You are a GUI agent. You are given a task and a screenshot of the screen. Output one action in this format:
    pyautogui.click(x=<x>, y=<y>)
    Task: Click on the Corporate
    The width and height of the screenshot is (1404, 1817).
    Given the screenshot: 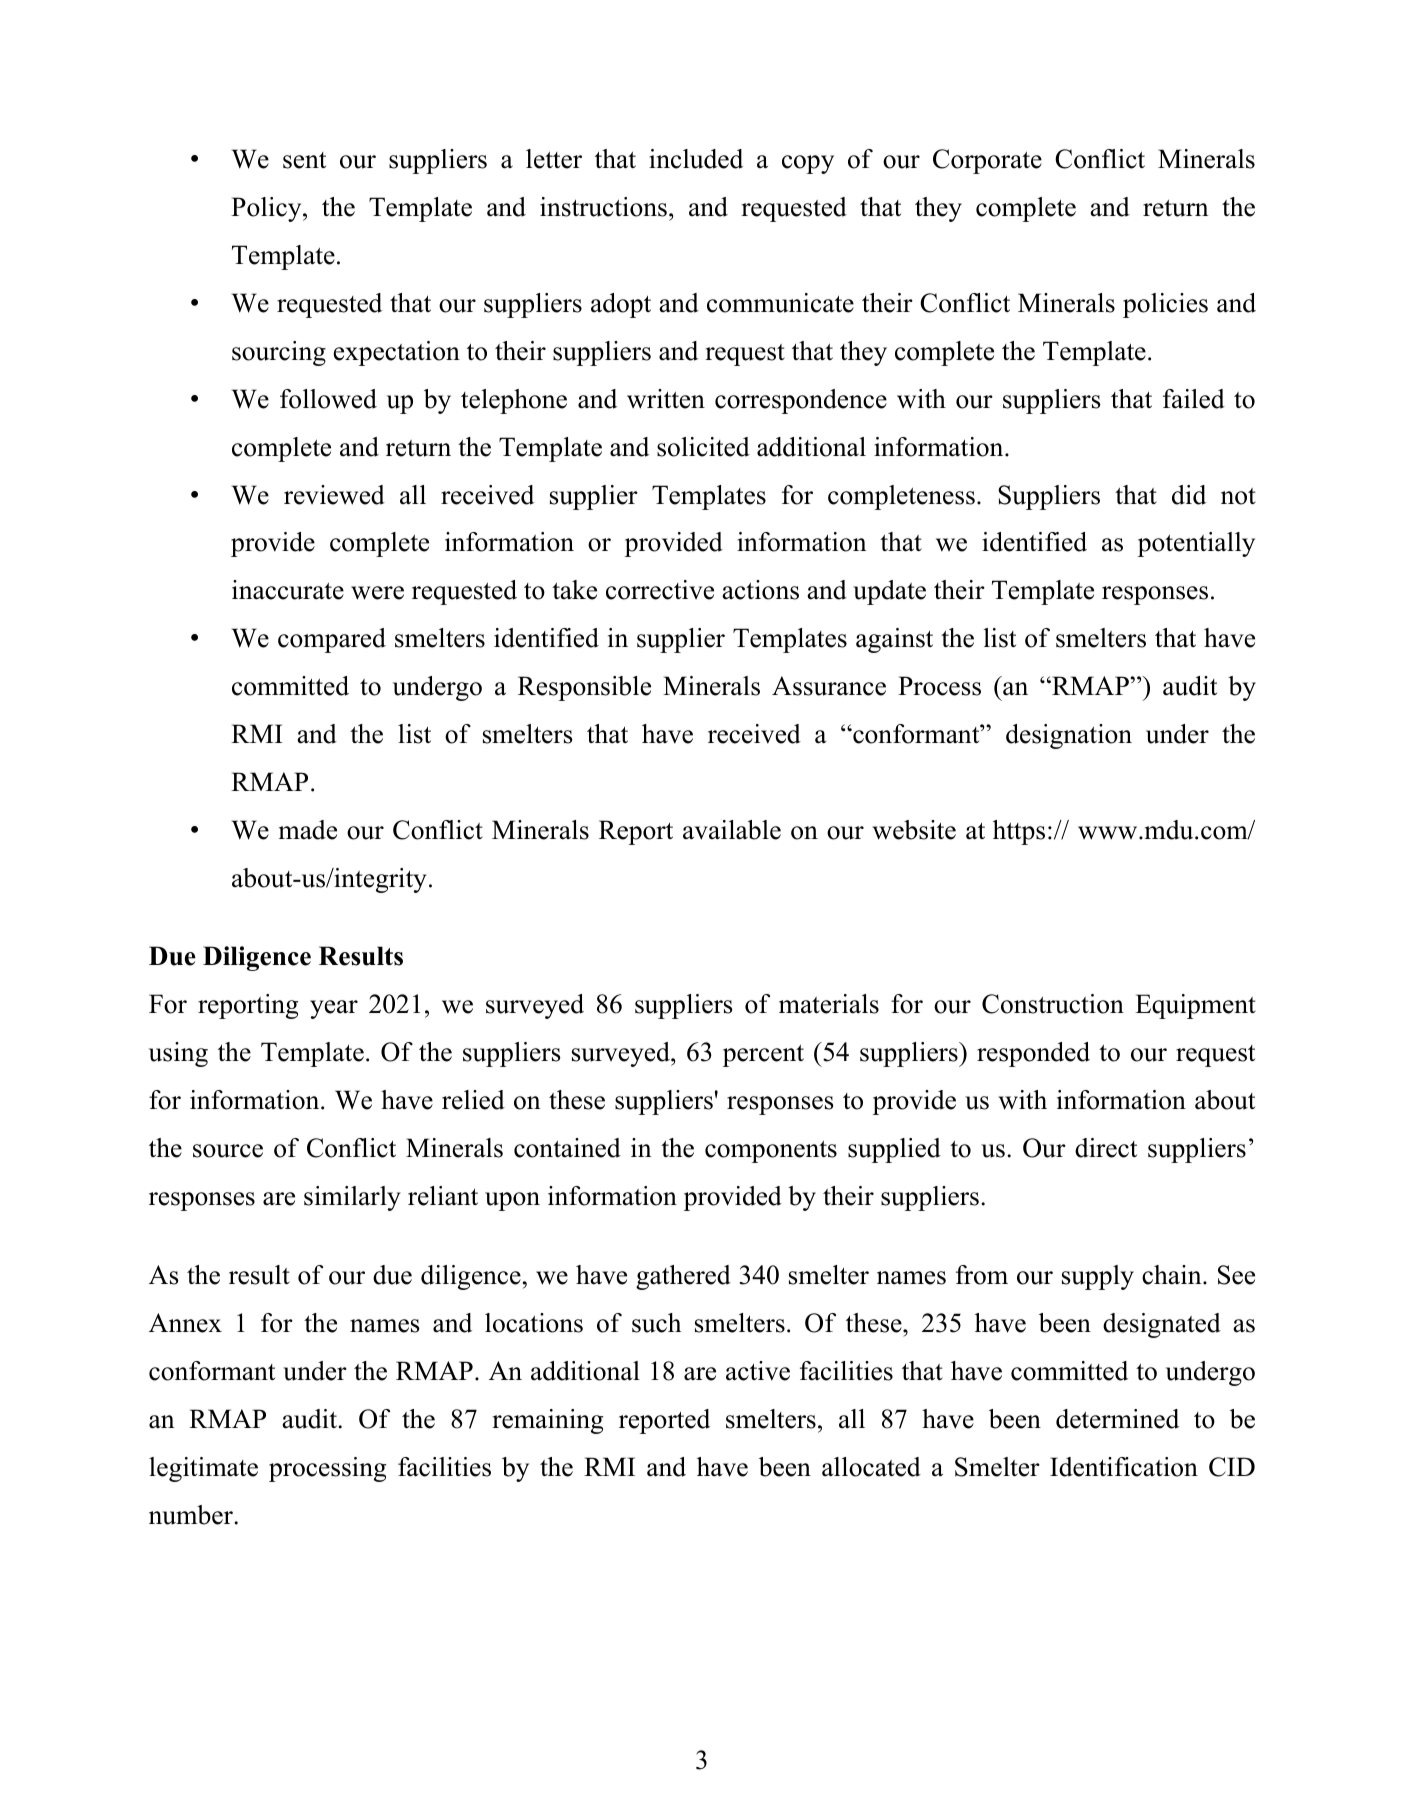 What is the action you would take?
    pyautogui.click(x=987, y=161)
